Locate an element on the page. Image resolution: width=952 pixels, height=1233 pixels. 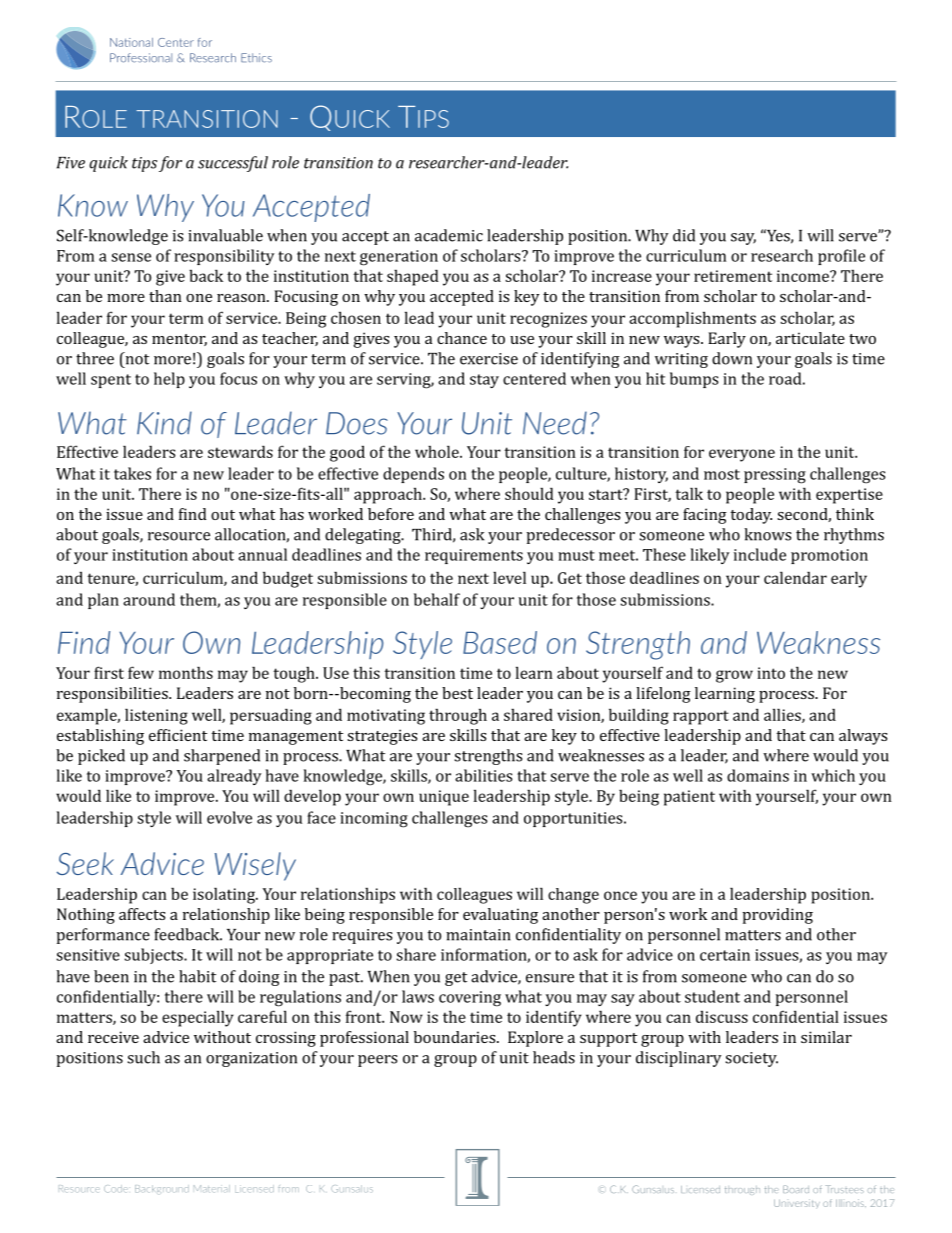
Material is located at coordinates (212, 1188).
